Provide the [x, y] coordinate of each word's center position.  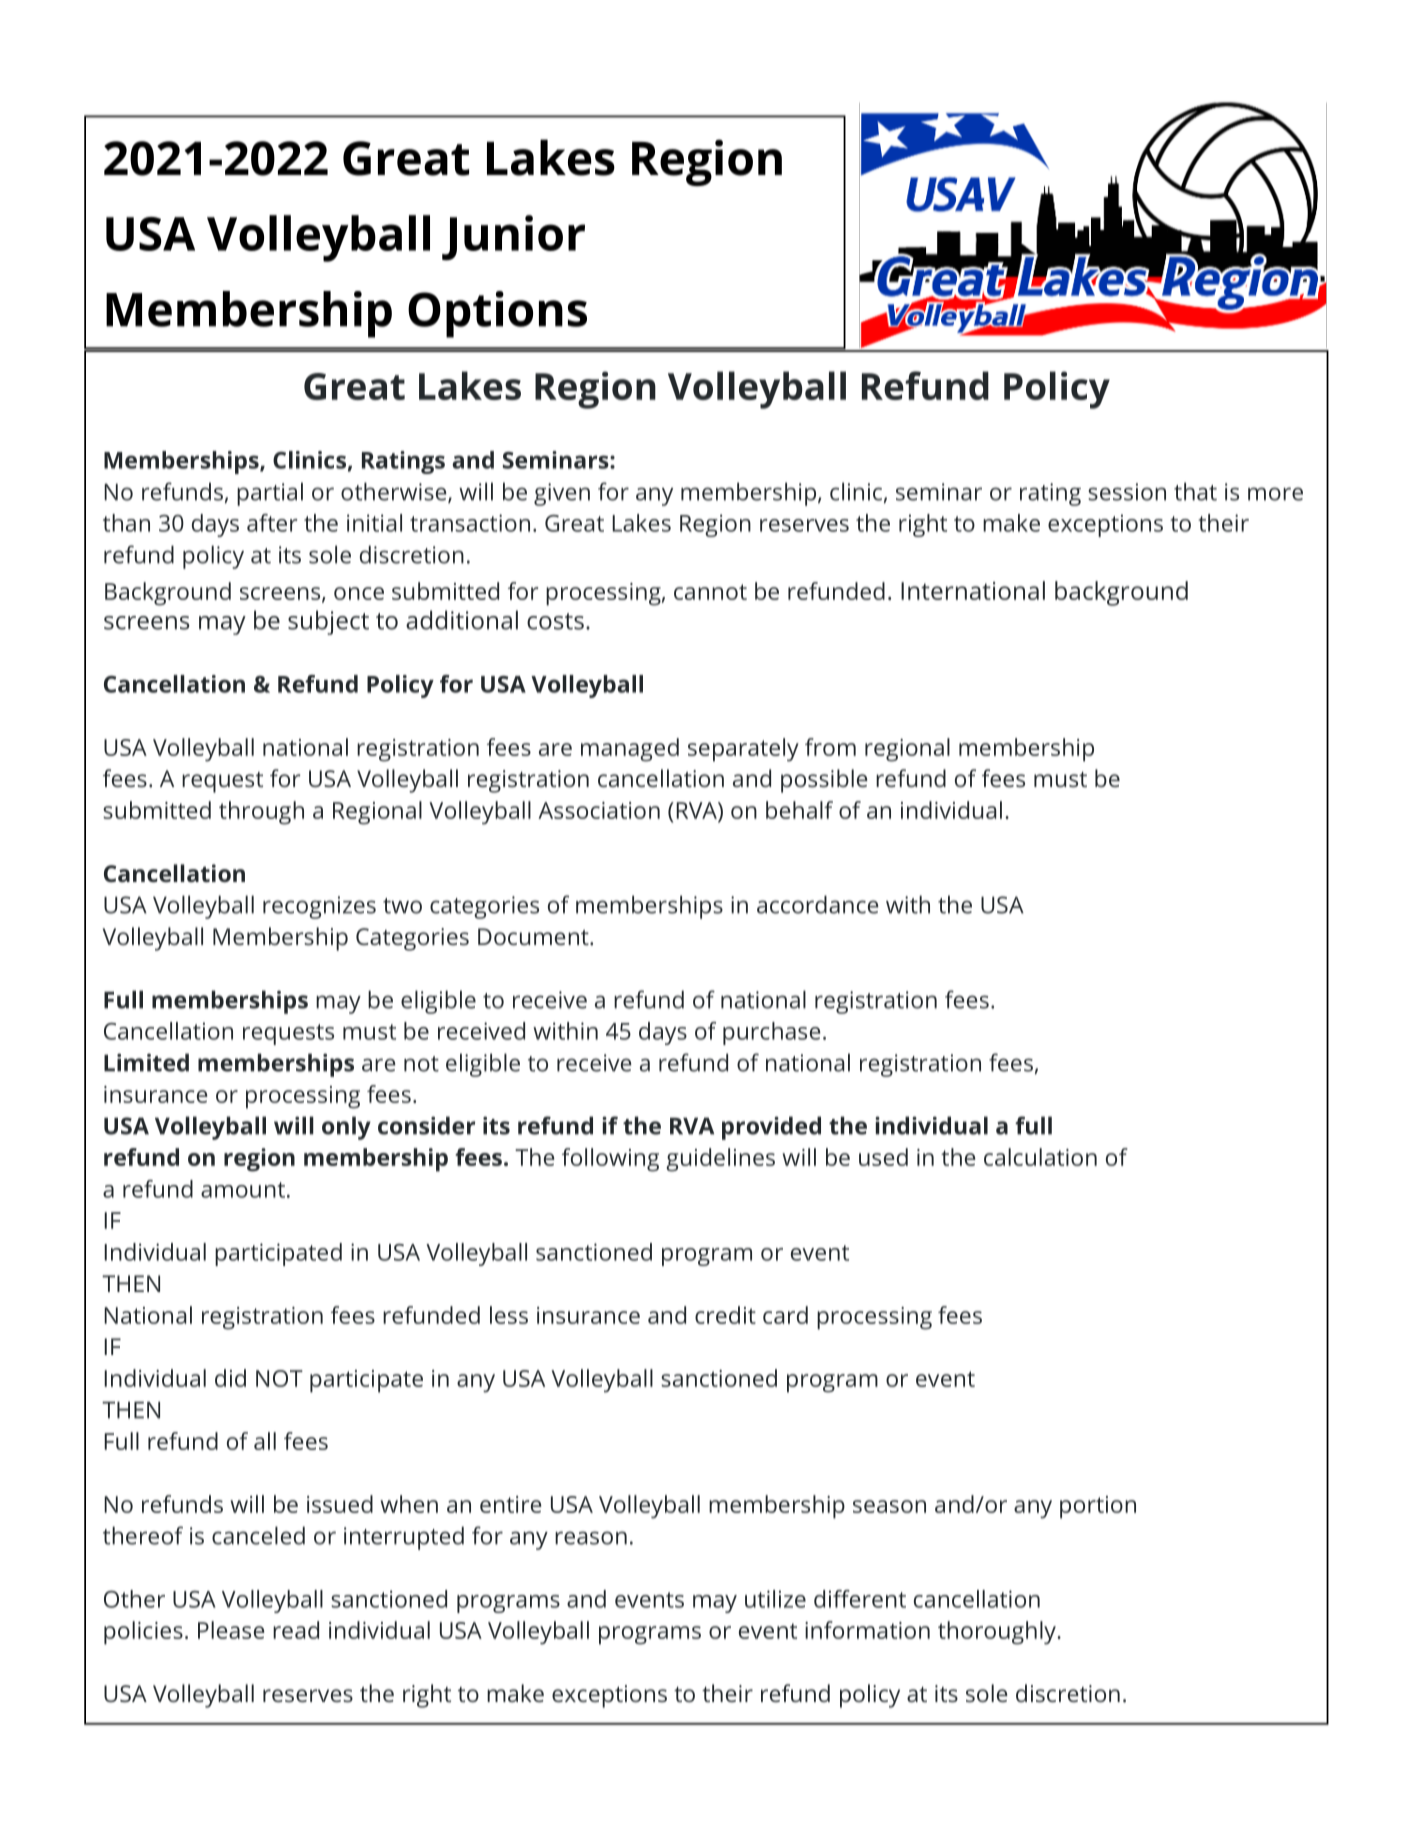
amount [243, 1190]
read [296, 1630]
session [1127, 492]
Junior [513, 238]
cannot [710, 592]
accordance [818, 904]
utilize [775, 1599]
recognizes [319, 907]
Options [497, 314]
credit [725, 1315]
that [1195, 491]
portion [1098, 1507]
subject [328, 622]
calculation [1040, 1157]
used [883, 1157]
